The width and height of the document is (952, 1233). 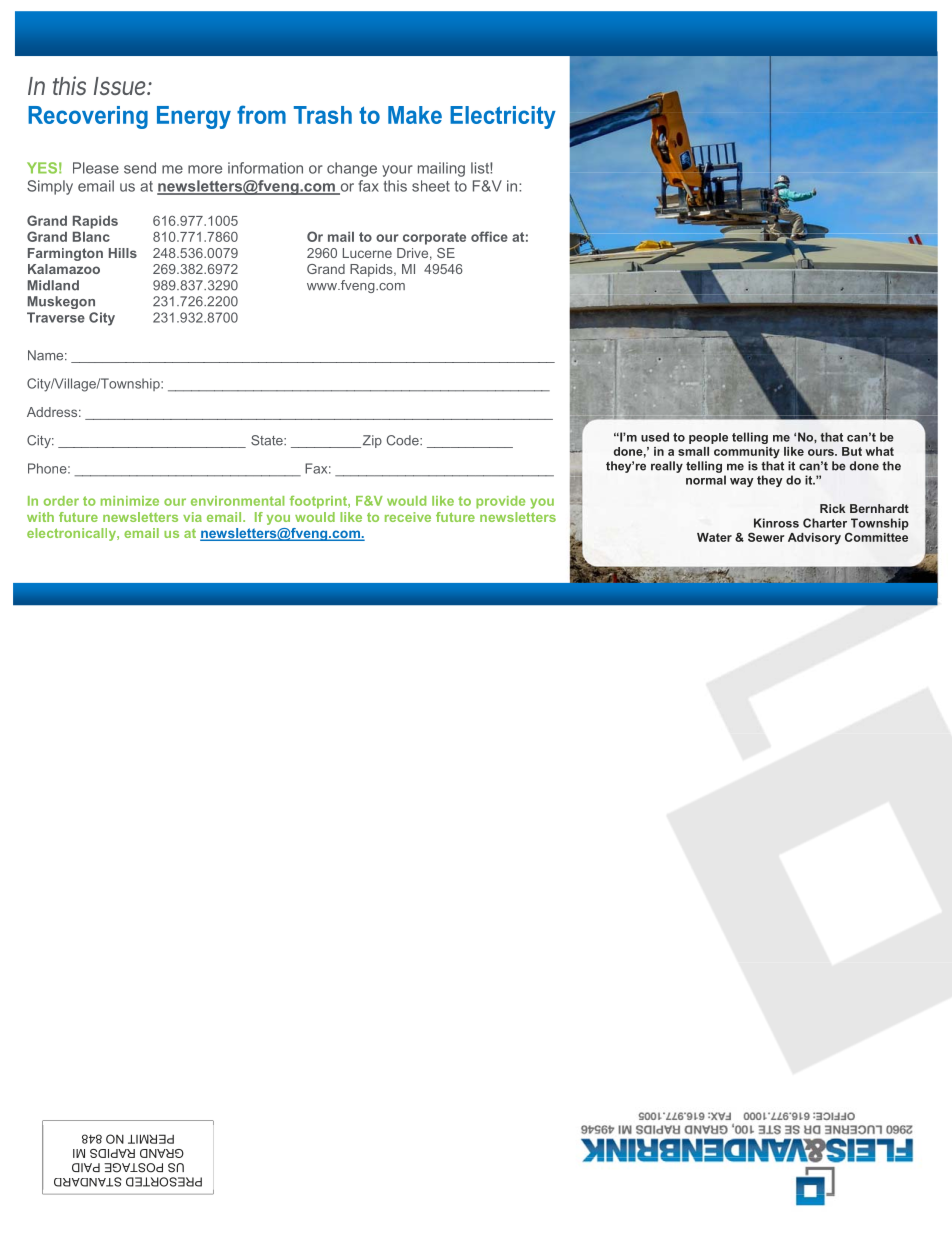 What do you see at coordinates (192, 517) in the document?
I see `via` at bounding box center [192, 517].
